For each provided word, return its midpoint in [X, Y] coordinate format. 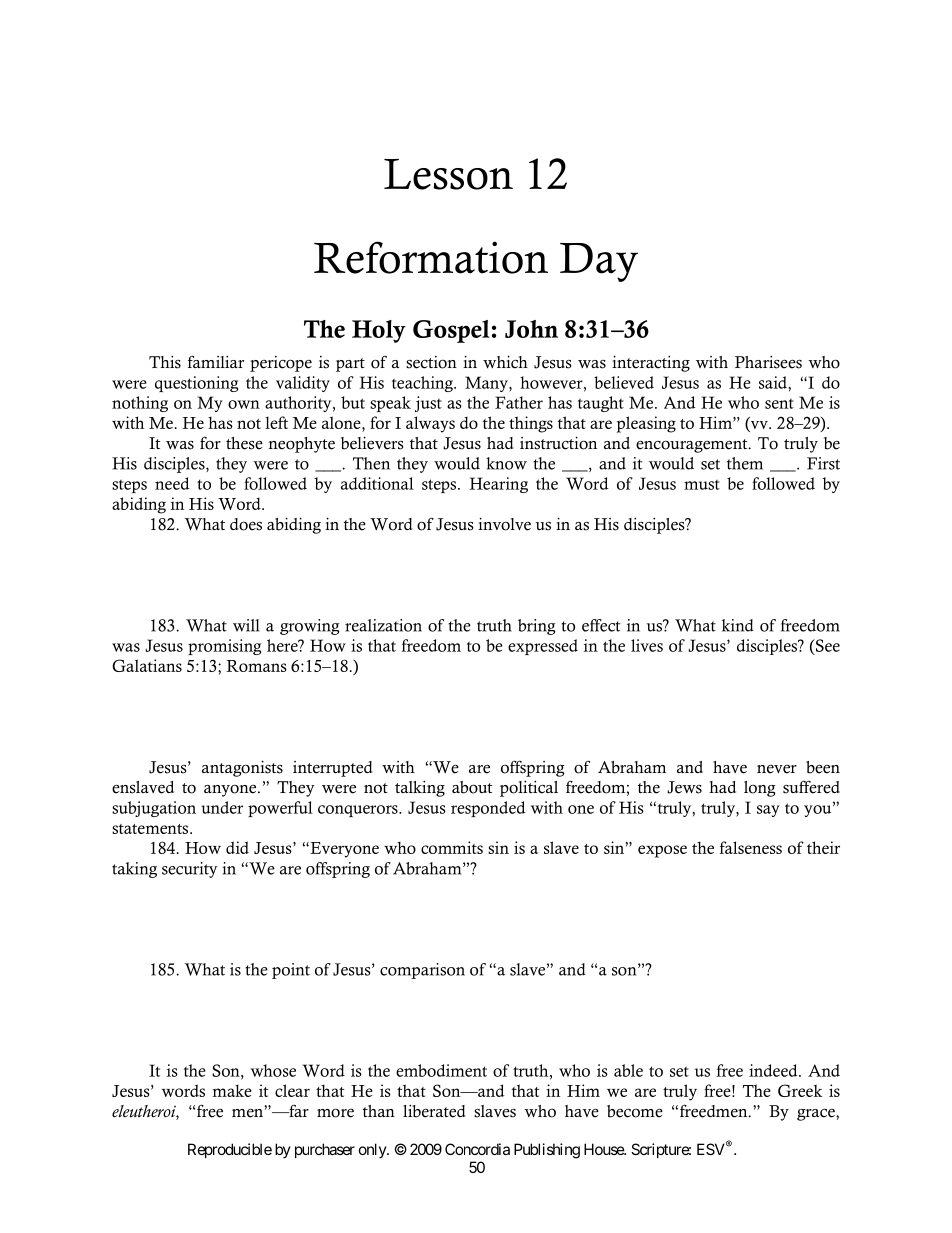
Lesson [448, 174]
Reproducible [230, 1150]
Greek [800, 1090]
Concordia [477, 1149]
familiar [216, 361]
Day [599, 262]
